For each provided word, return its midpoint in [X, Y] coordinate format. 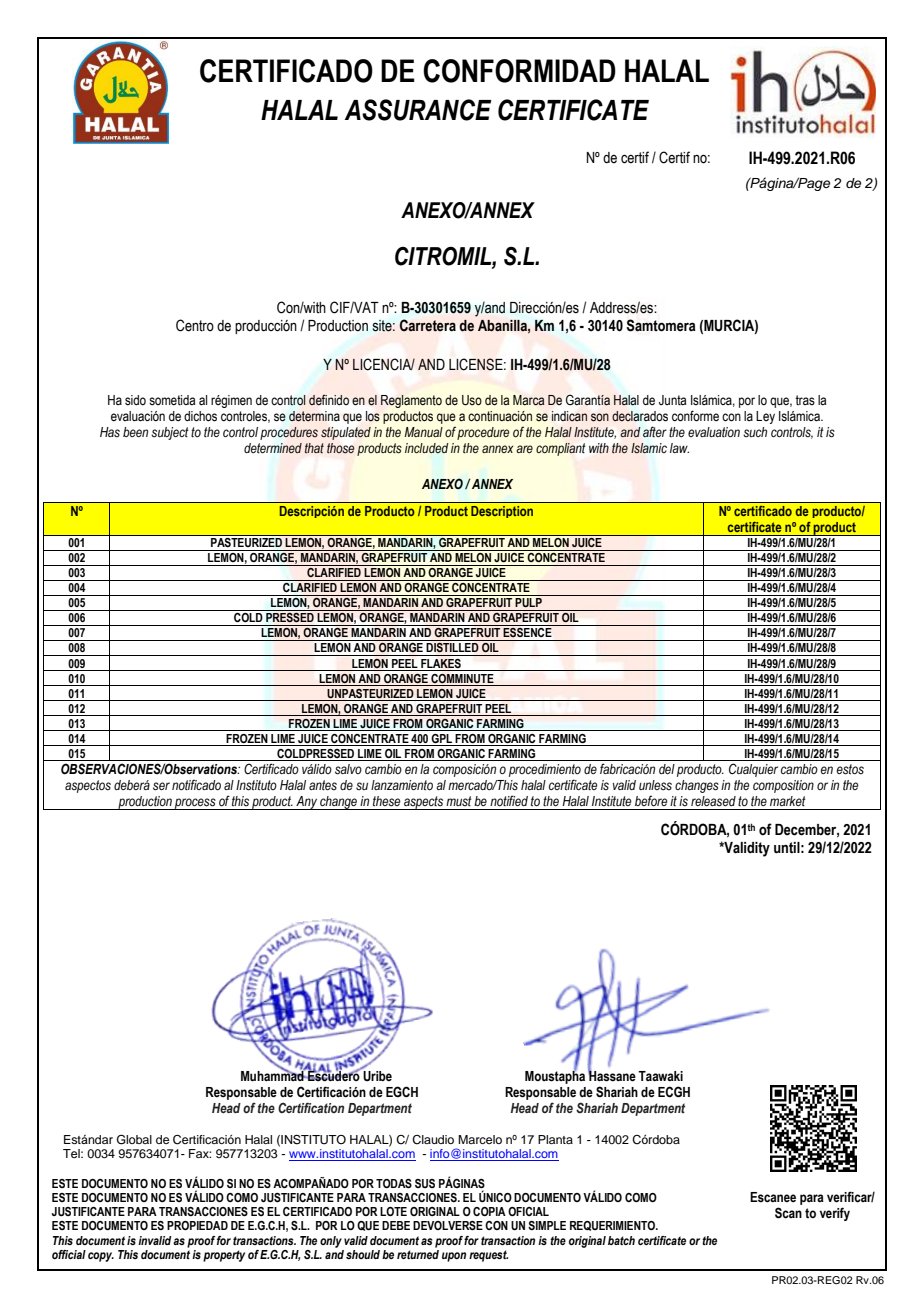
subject [170, 433]
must [459, 801]
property [224, 1256]
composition [783, 786]
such [755, 432]
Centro [195, 325]
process [195, 804]
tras [805, 400]
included [427, 448]
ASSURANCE [418, 110]
